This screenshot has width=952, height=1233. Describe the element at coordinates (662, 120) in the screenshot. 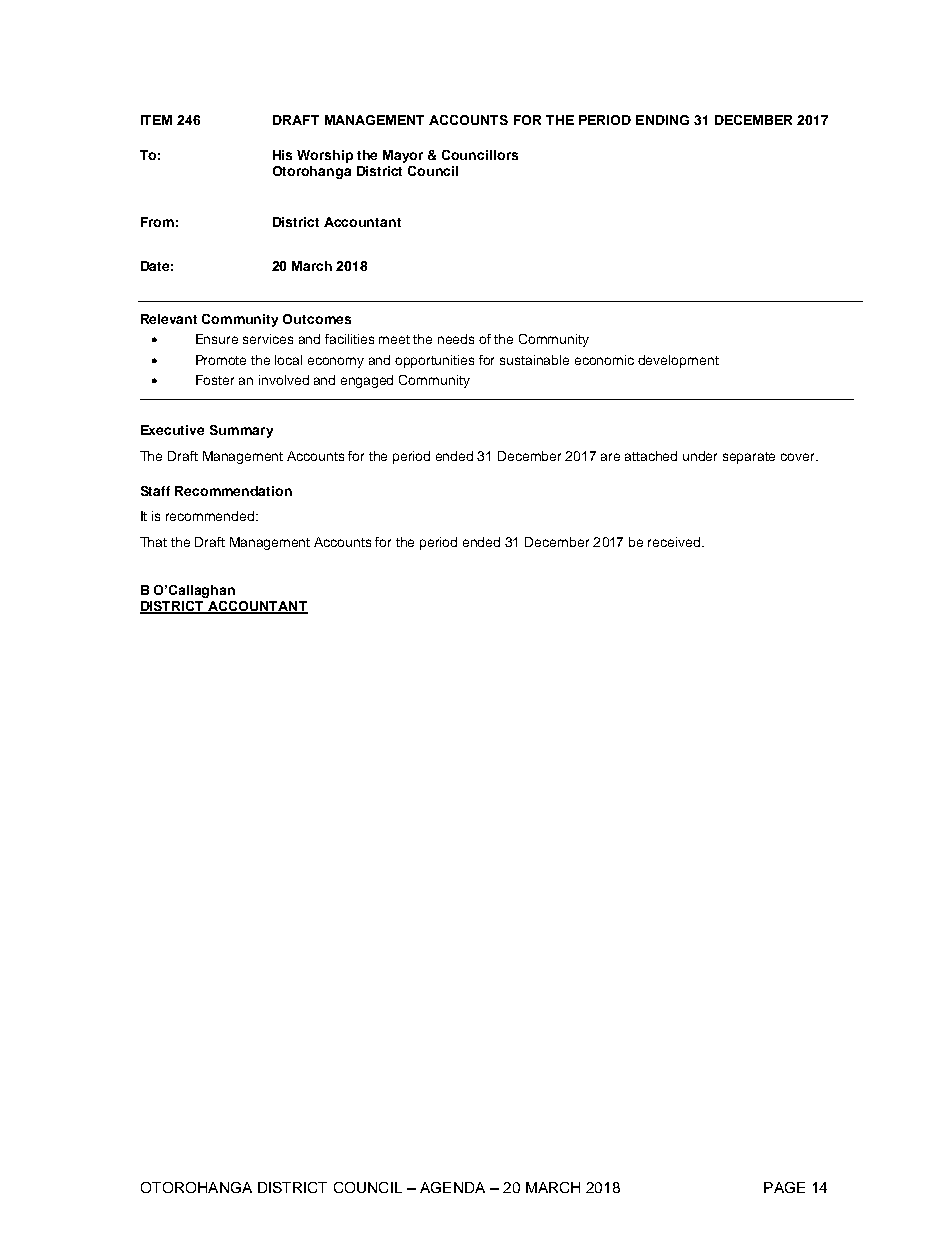

I see `ENDING` at that location.
